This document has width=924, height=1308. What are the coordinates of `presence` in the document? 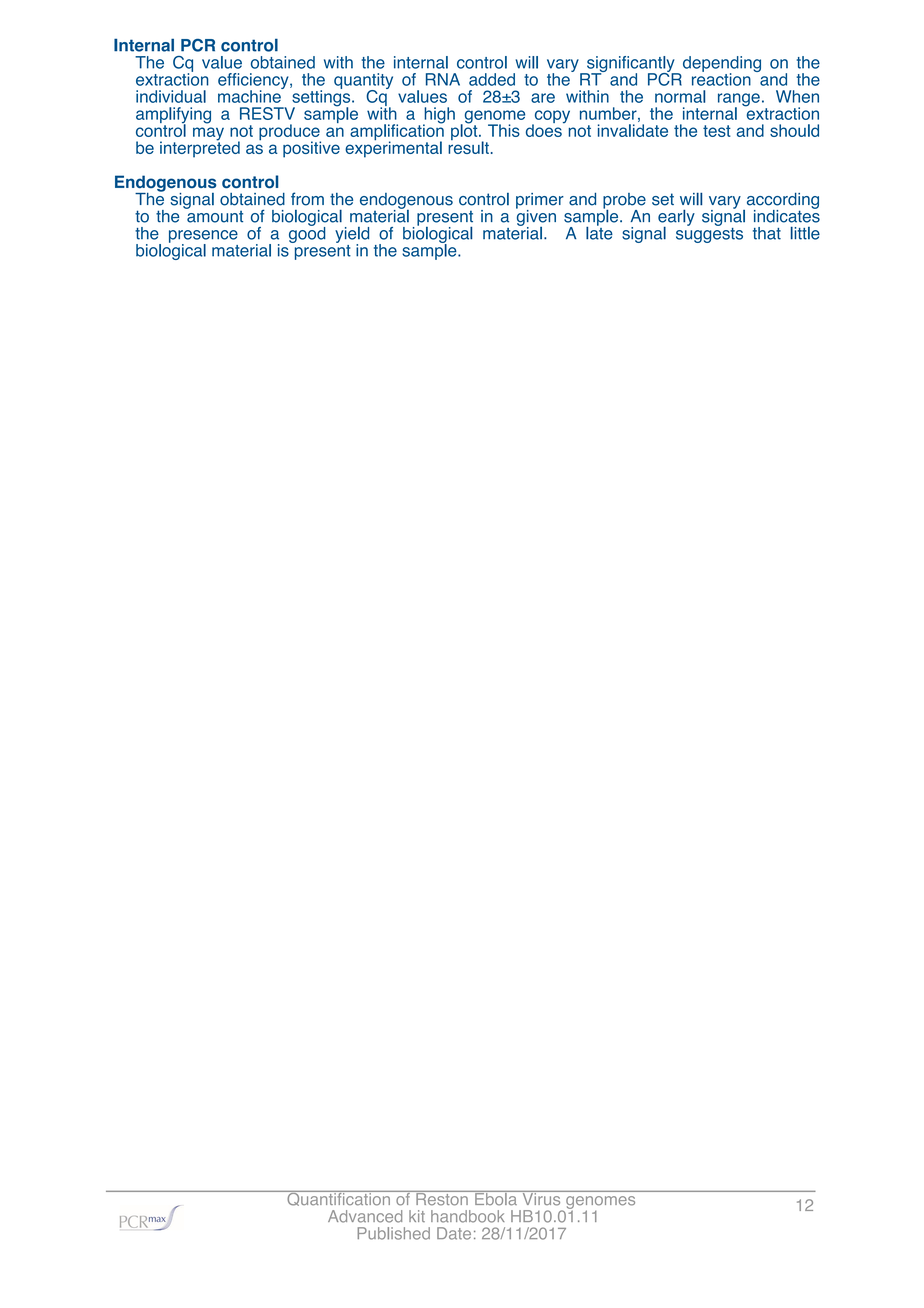 It's located at (203, 237).
